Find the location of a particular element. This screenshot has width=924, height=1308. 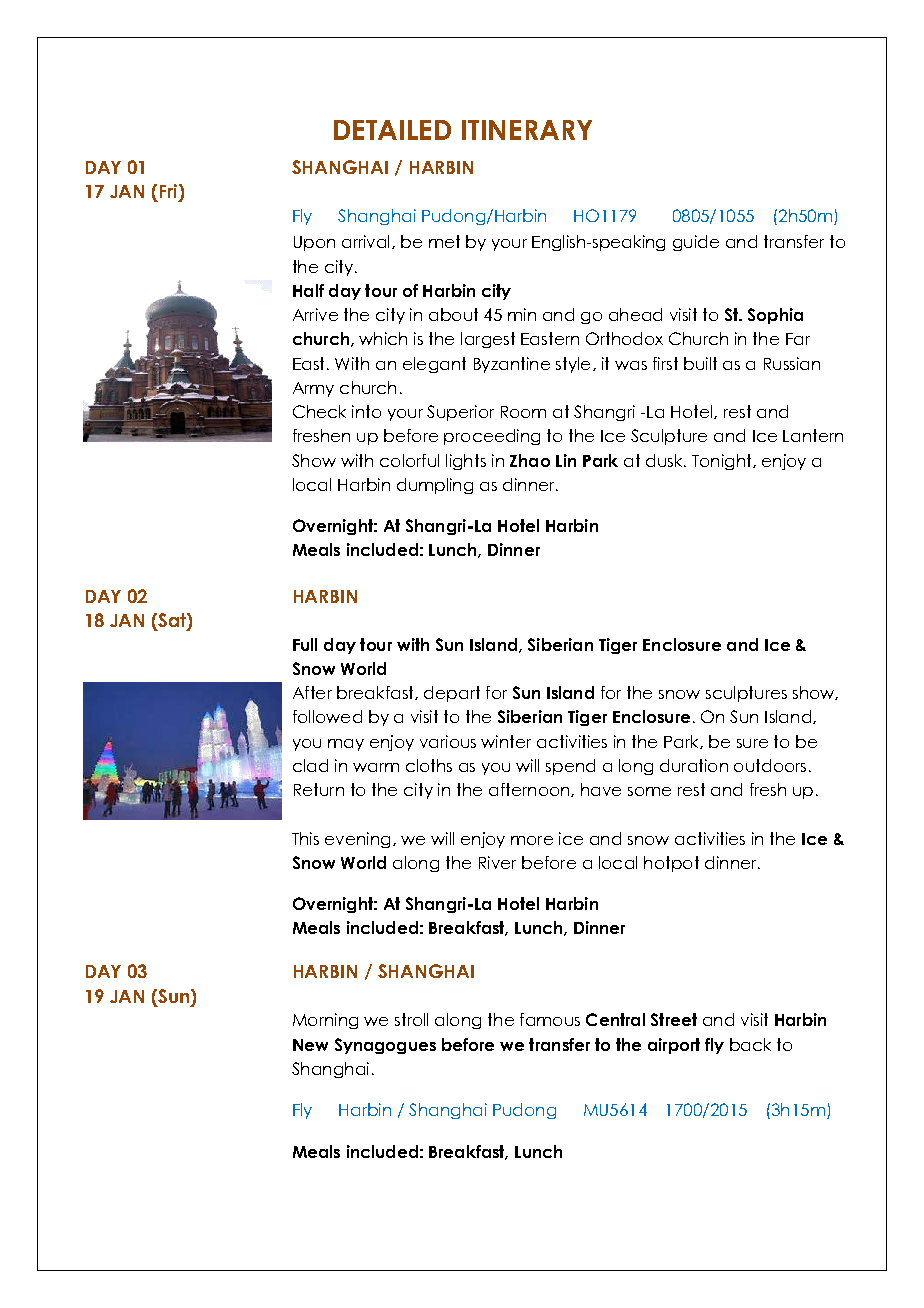

outdoors is located at coordinates (770, 765).
